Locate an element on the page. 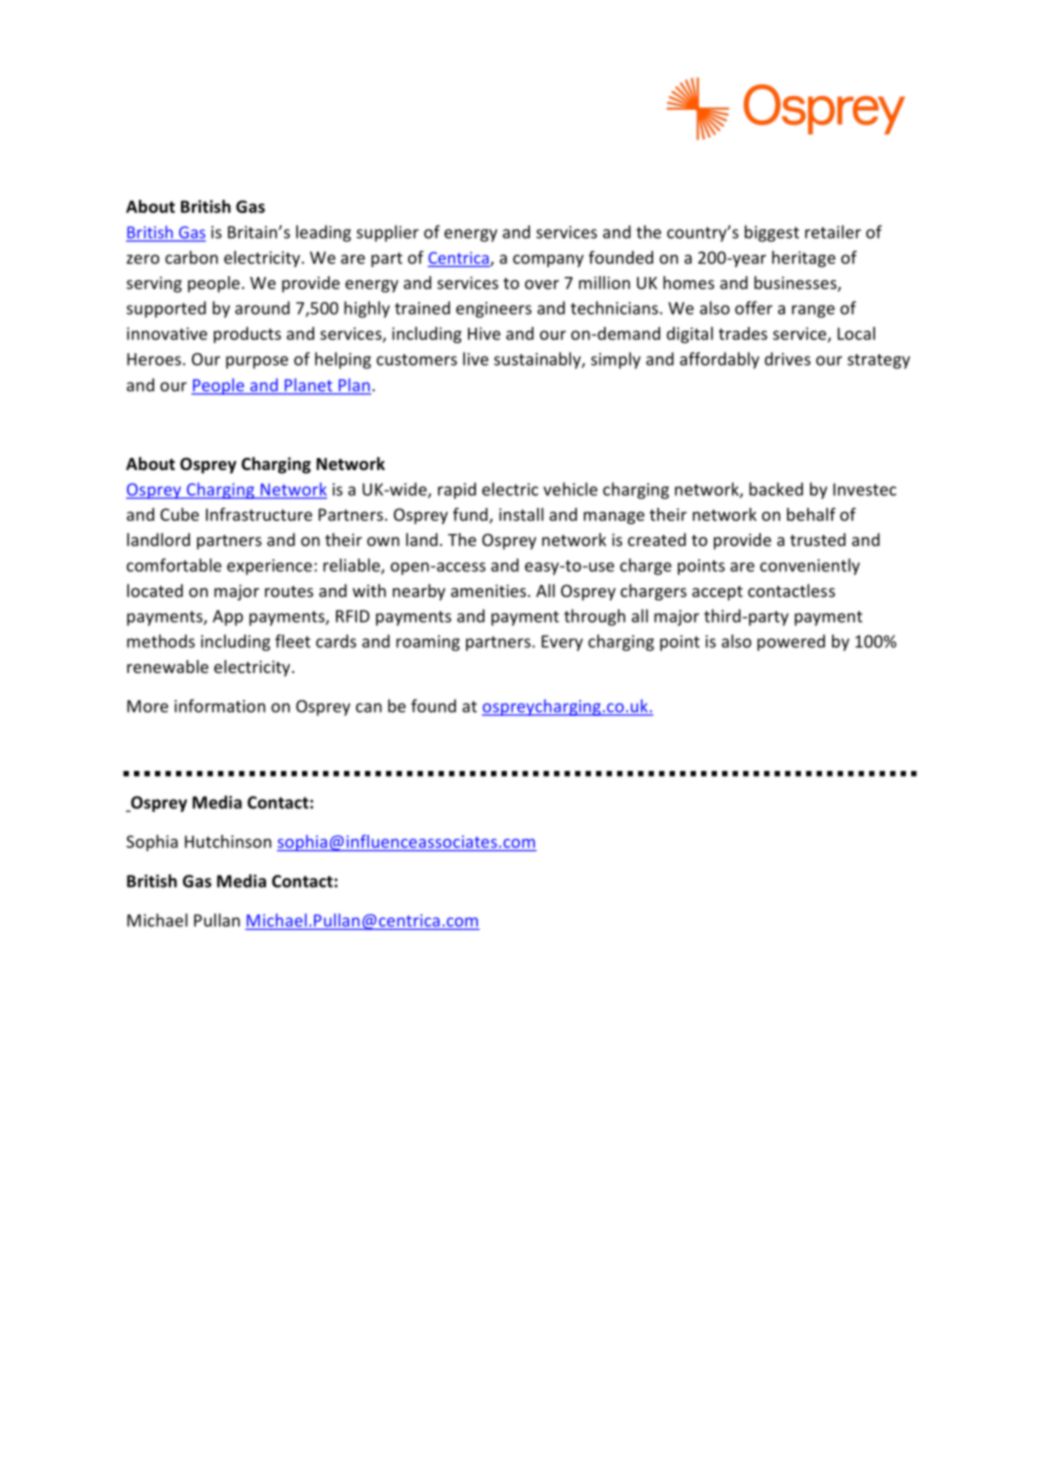 Image resolution: width=1042 pixels, height=1474 pixels. Hutchinson is located at coordinates (228, 841).
